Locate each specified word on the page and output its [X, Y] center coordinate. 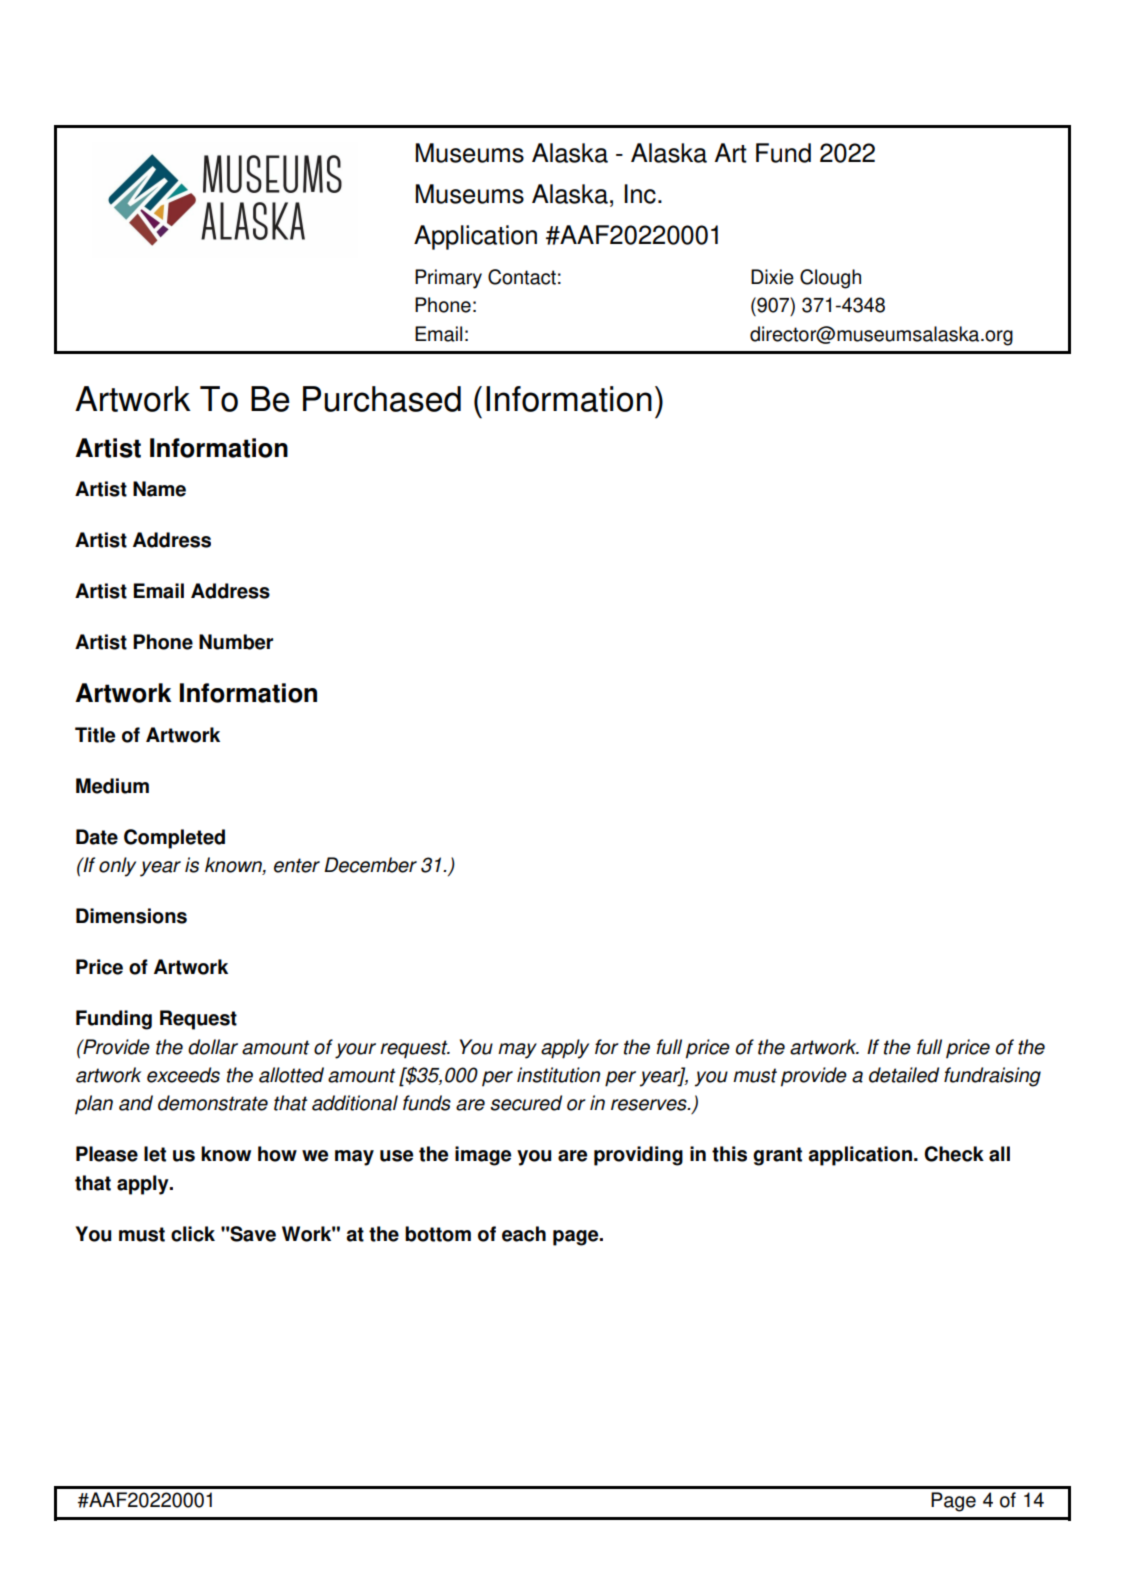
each [524, 1234]
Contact [522, 277]
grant [777, 1156]
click [193, 1234]
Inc [640, 194]
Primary [448, 279]
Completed [174, 839]
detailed [904, 1075]
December [370, 865]
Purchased [382, 399]
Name [159, 489]
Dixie [772, 277]
